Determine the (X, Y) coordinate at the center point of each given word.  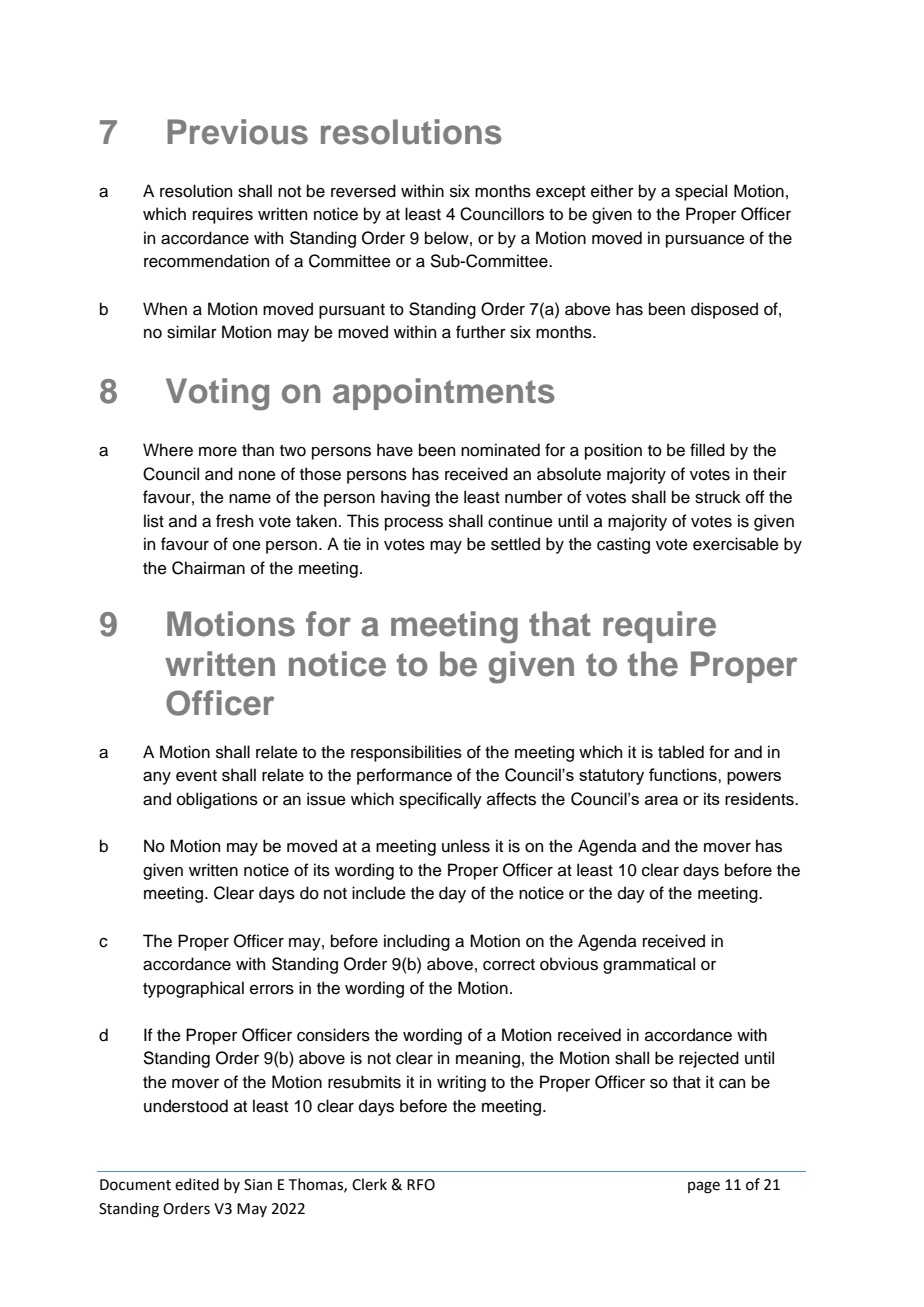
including (417, 942)
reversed (363, 191)
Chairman (208, 568)
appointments (444, 394)
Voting (217, 394)
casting (623, 545)
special (701, 192)
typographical (193, 989)
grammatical (649, 965)
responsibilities (406, 753)
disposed (724, 310)
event (196, 776)
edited (197, 1184)
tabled (681, 752)
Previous (237, 132)
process (414, 524)
